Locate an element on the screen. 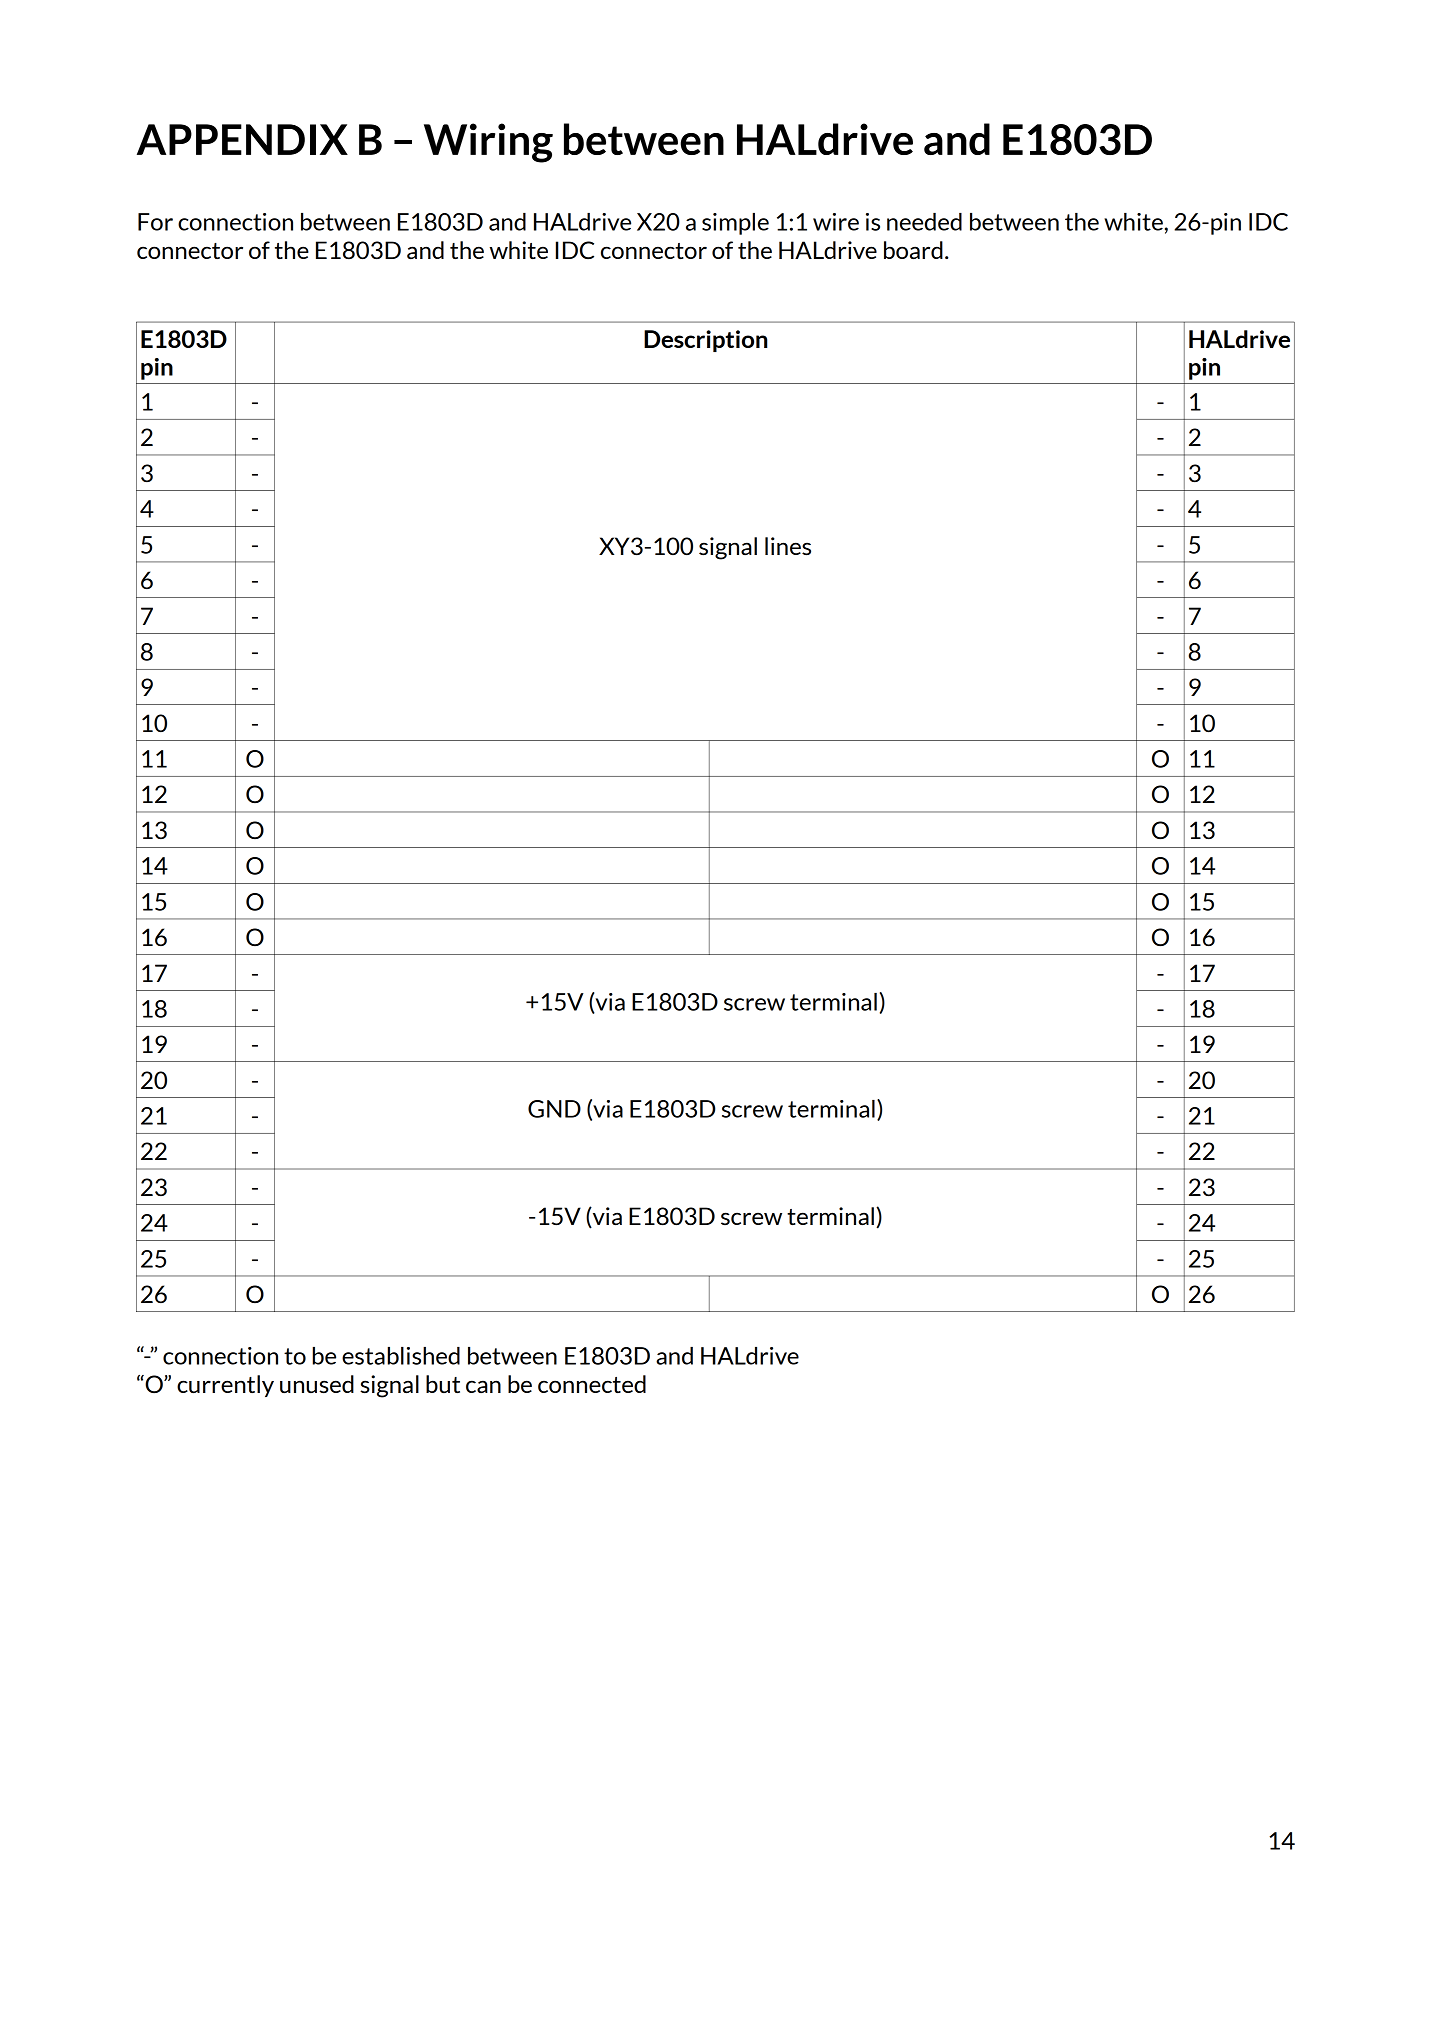 This screenshot has width=1431, height=2024. GND is located at coordinates (554, 1109).
